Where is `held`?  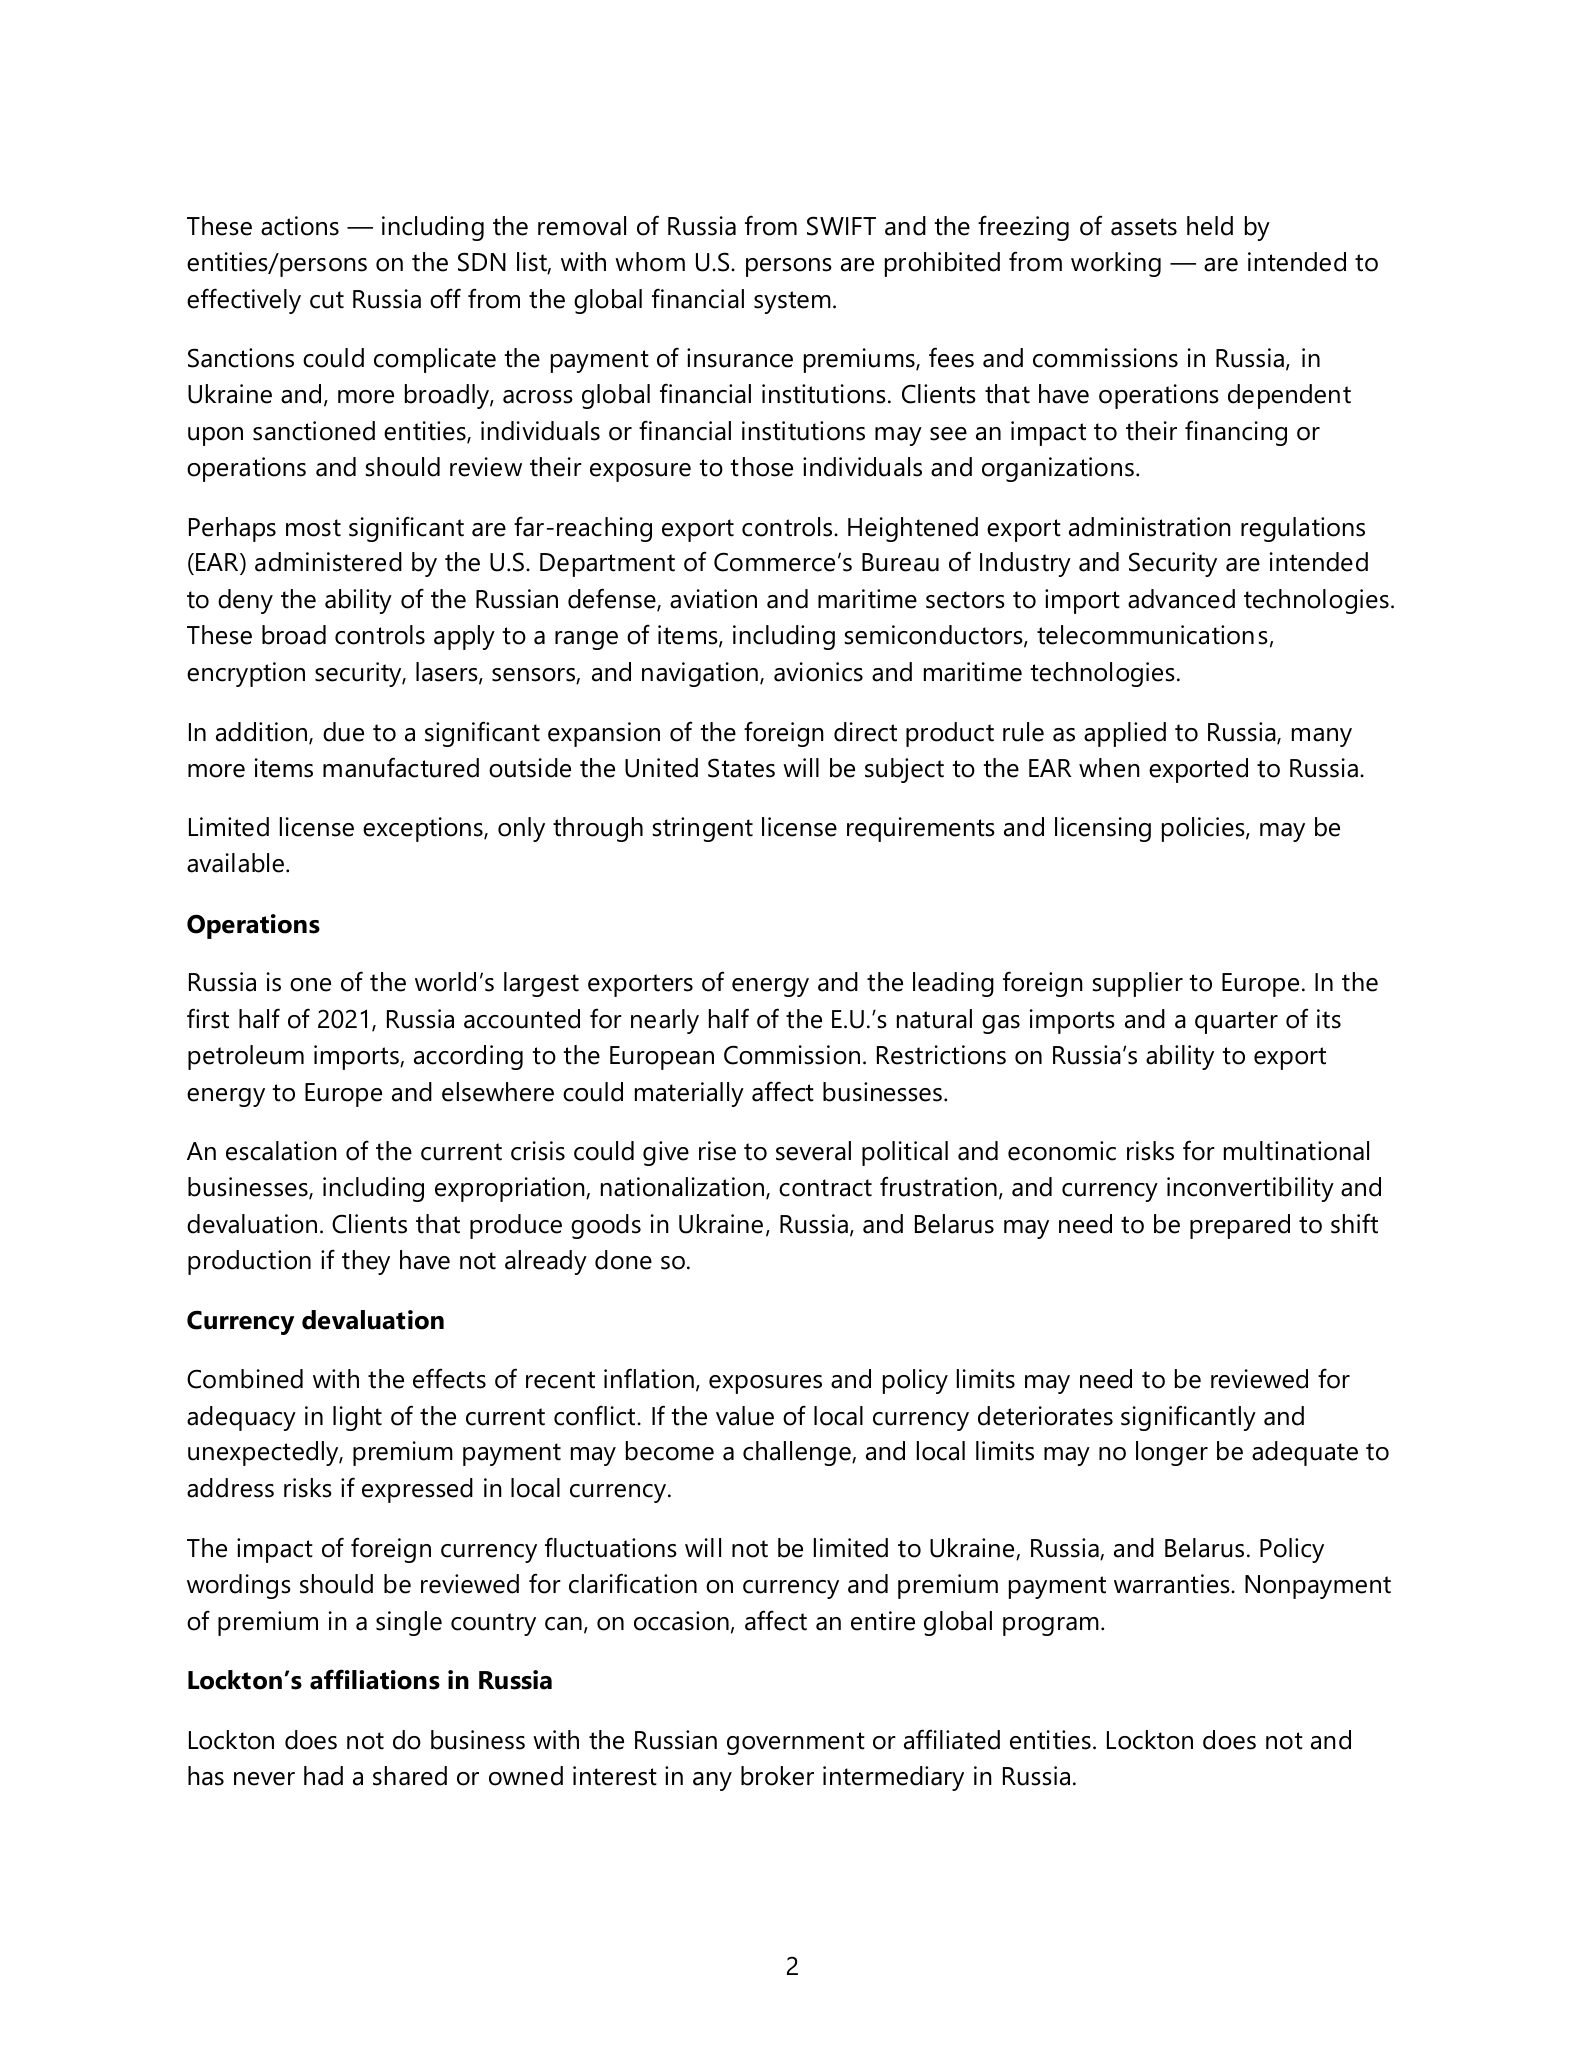 held is located at coordinates (1210, 226).
